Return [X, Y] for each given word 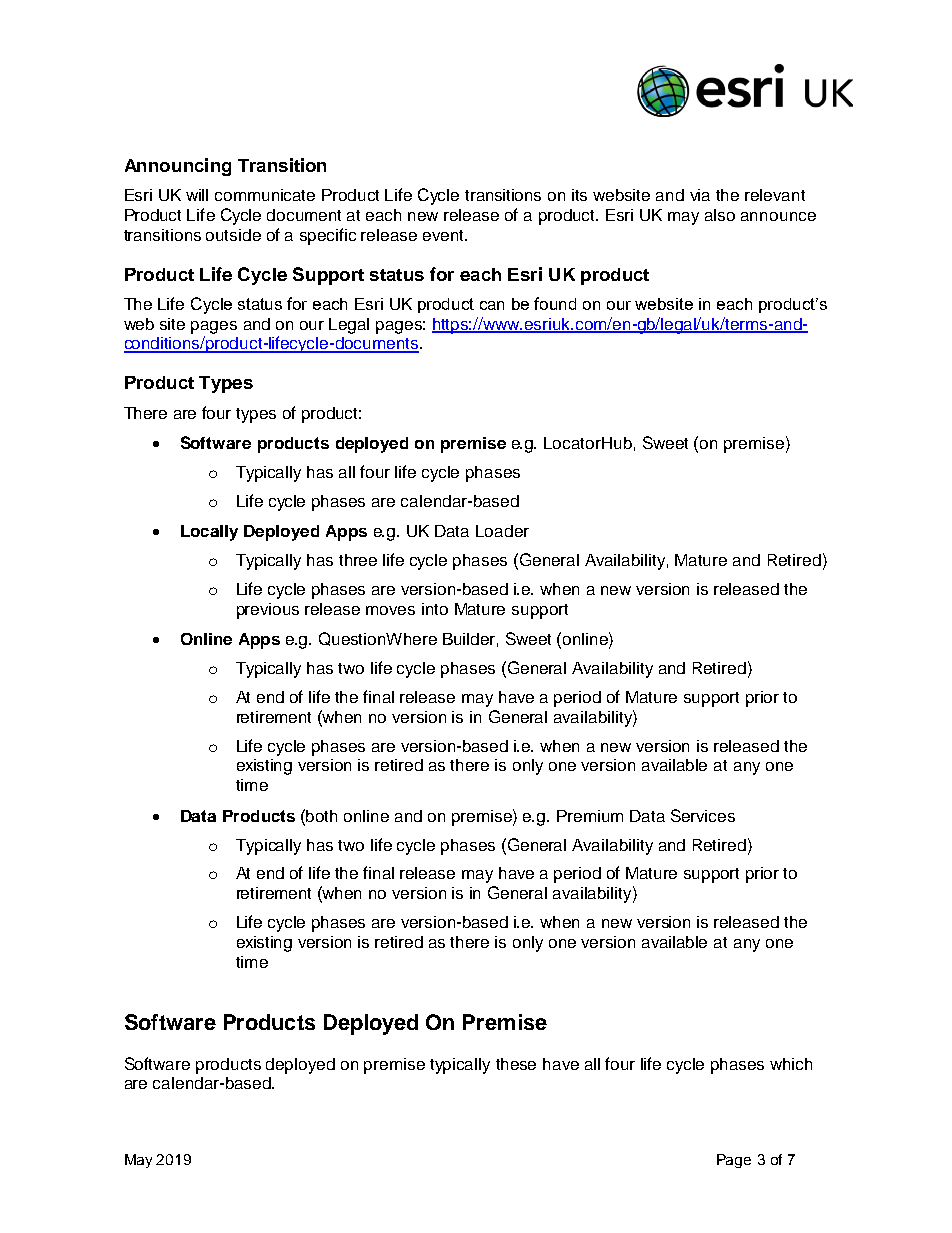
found [555, 303]
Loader [502, 531]
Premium [590, 816]
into [435, 609]
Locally [209, 533]
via [700, 195]
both [321, 816]
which [791, 1064]
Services [703, 815]
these [516, 1064]
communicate [265, 195]
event [444, 235]
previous [268, 611]
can [492, 305]
